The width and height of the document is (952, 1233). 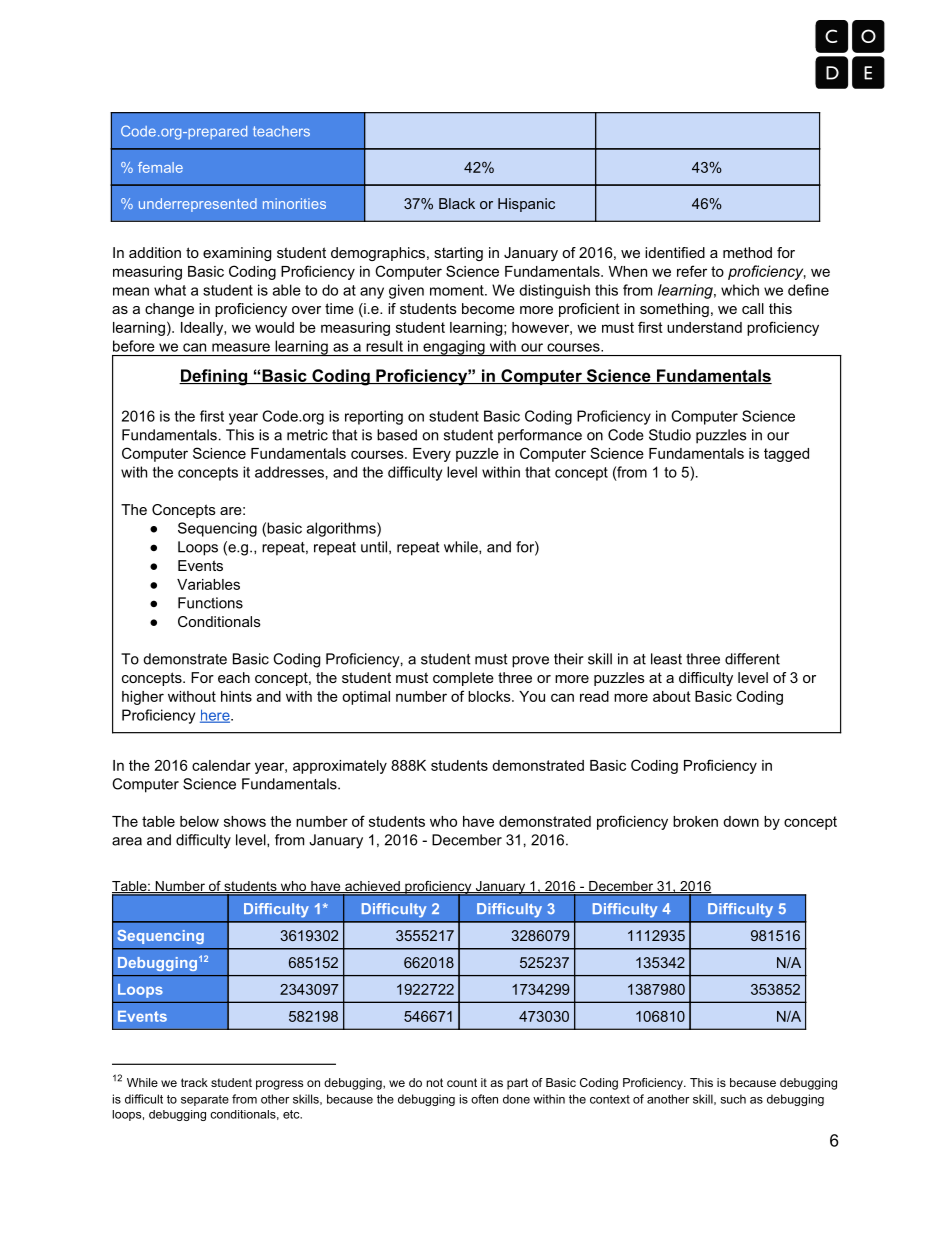 I want to click on such, so click(x=733, y=1099).
